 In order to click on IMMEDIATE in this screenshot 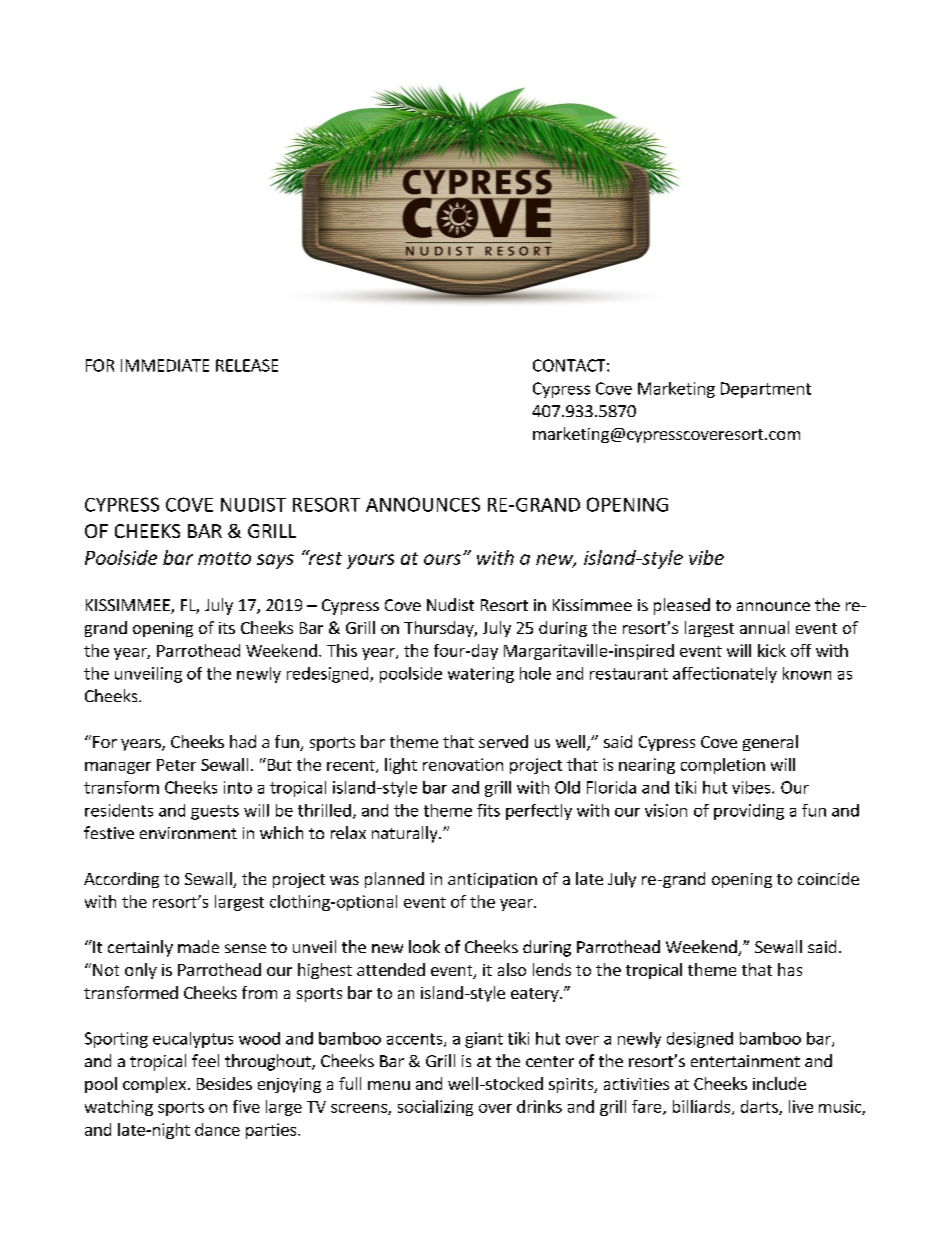, I will do `click(165, 365)`.
